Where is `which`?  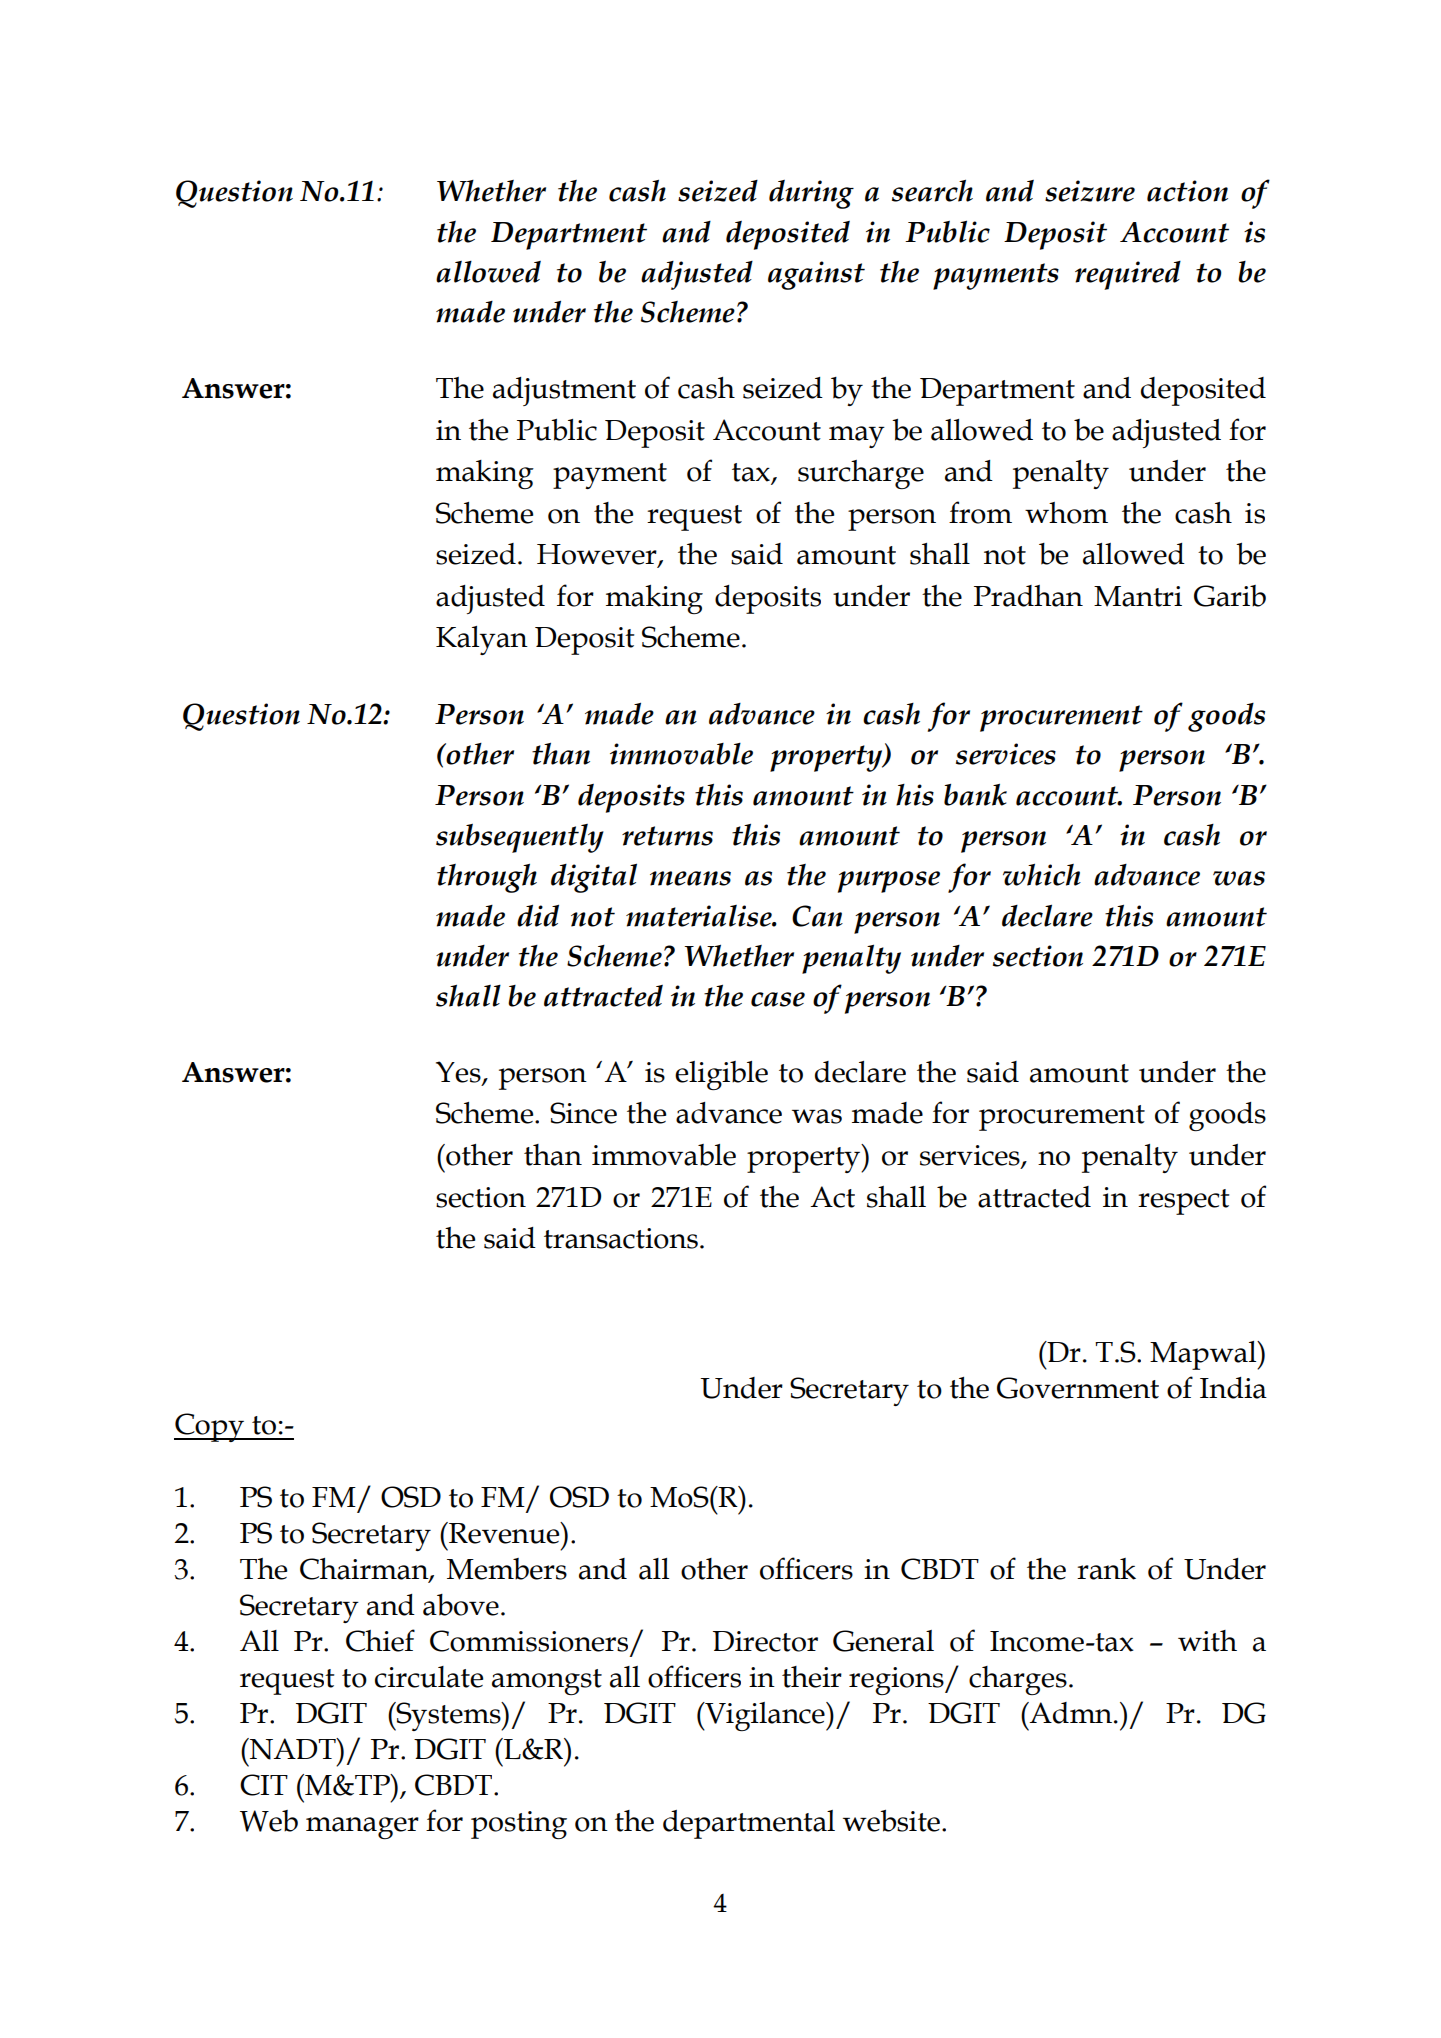 which is located at coordinates (1042, 875).
